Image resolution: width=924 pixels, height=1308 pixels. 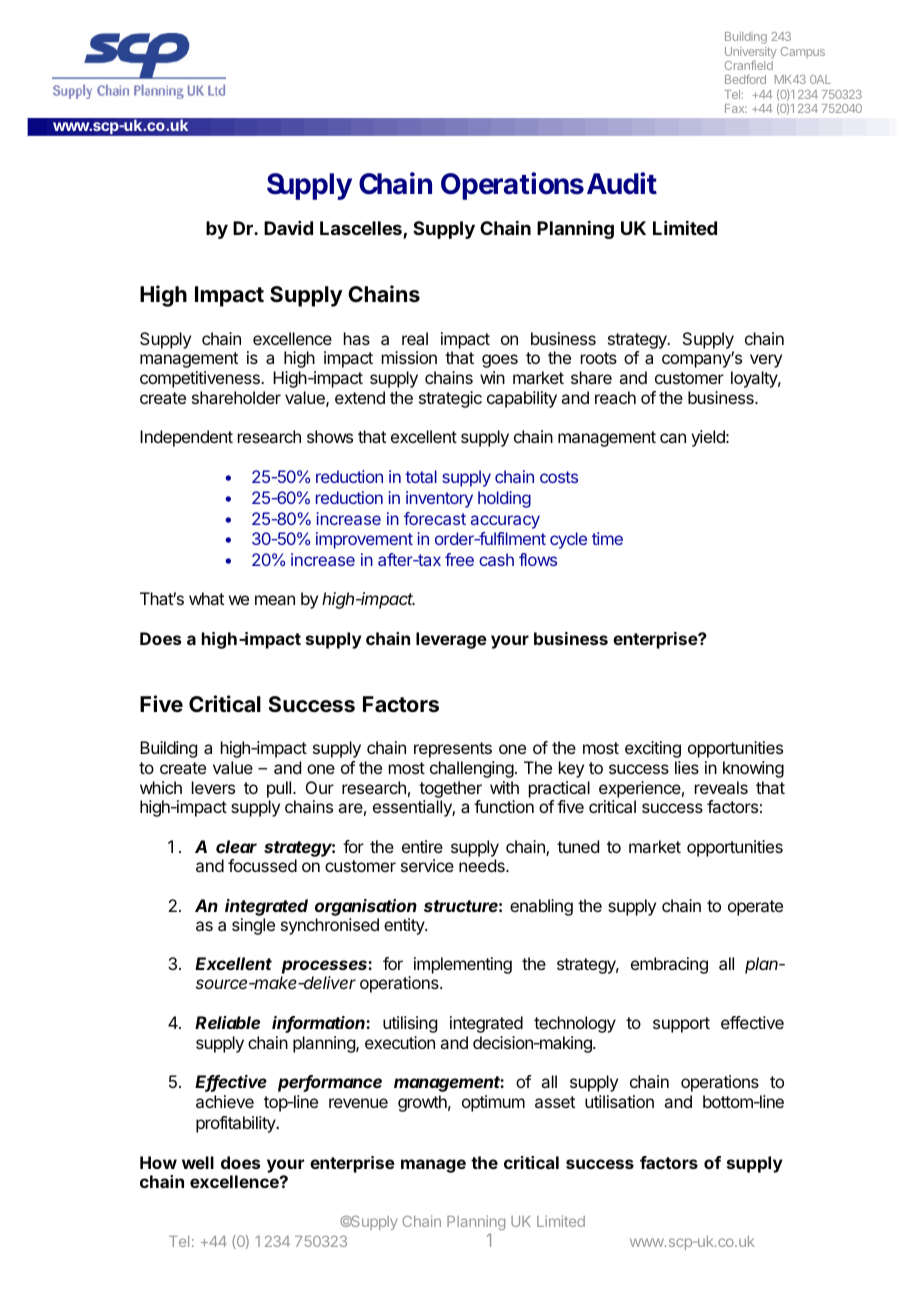 I want to click on Bedford, so click(x=745, y=79).
